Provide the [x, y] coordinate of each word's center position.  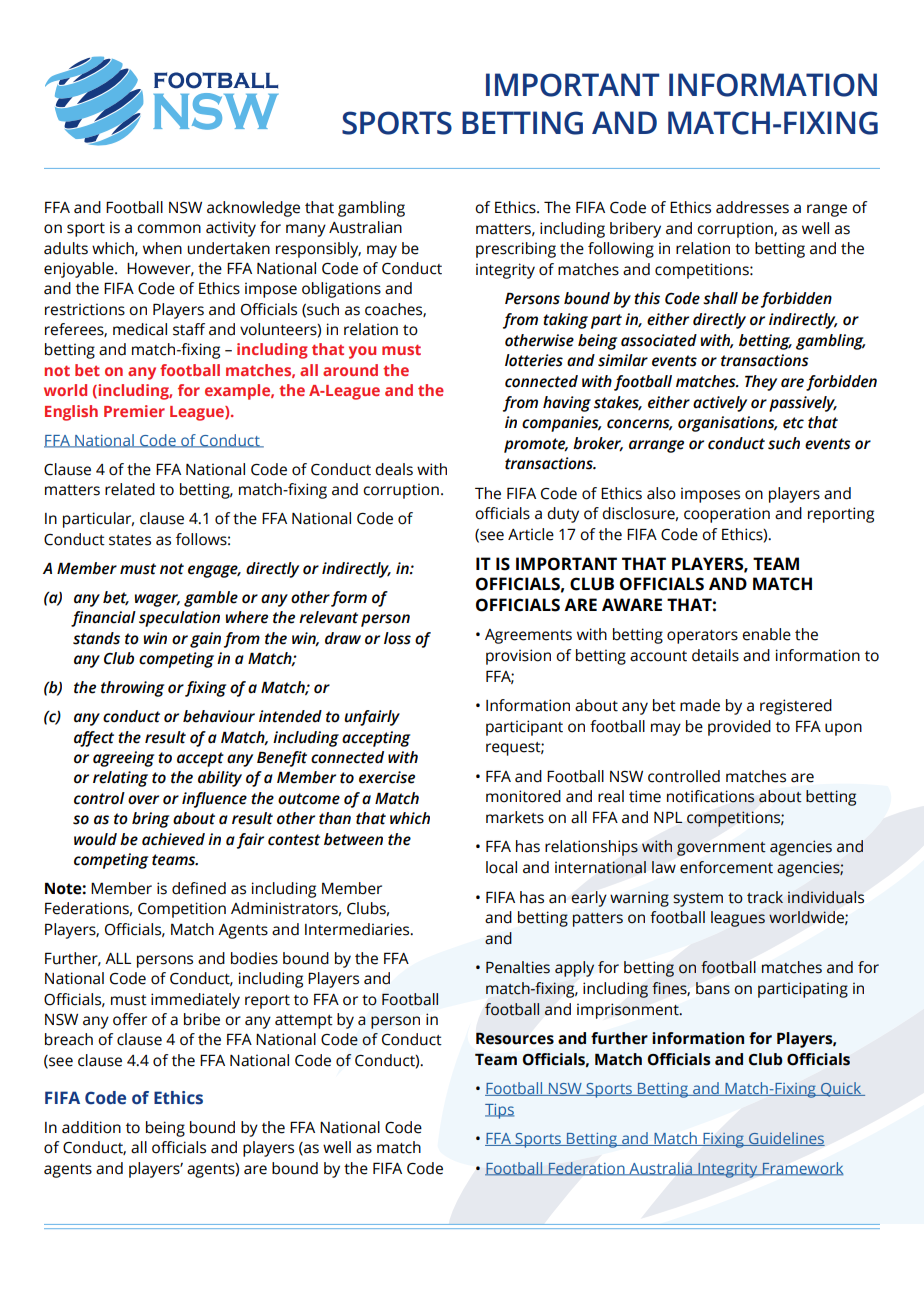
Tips [499, 1111]
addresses [752, 207]
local [501, 867]
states [130, 540]
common [169, 229]
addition [91, 1127]
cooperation [727, 515]
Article [531, 534]
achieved [173, 839]
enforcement [726, 867]
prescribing [516, 250]
